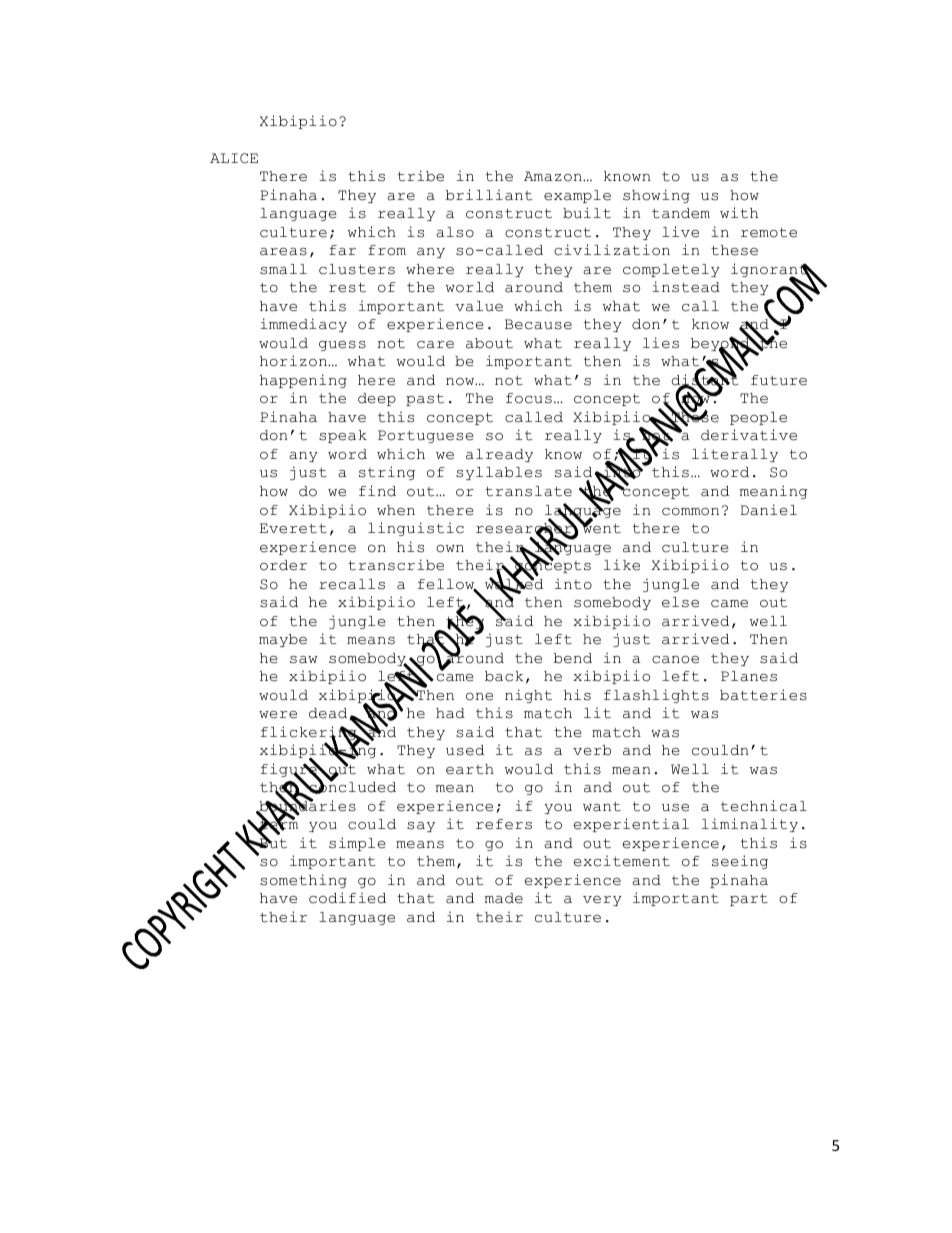  What do you see at coordinates (763, 695) in the screenshot?
I see `batteries` at bounding box center [763, 695].
